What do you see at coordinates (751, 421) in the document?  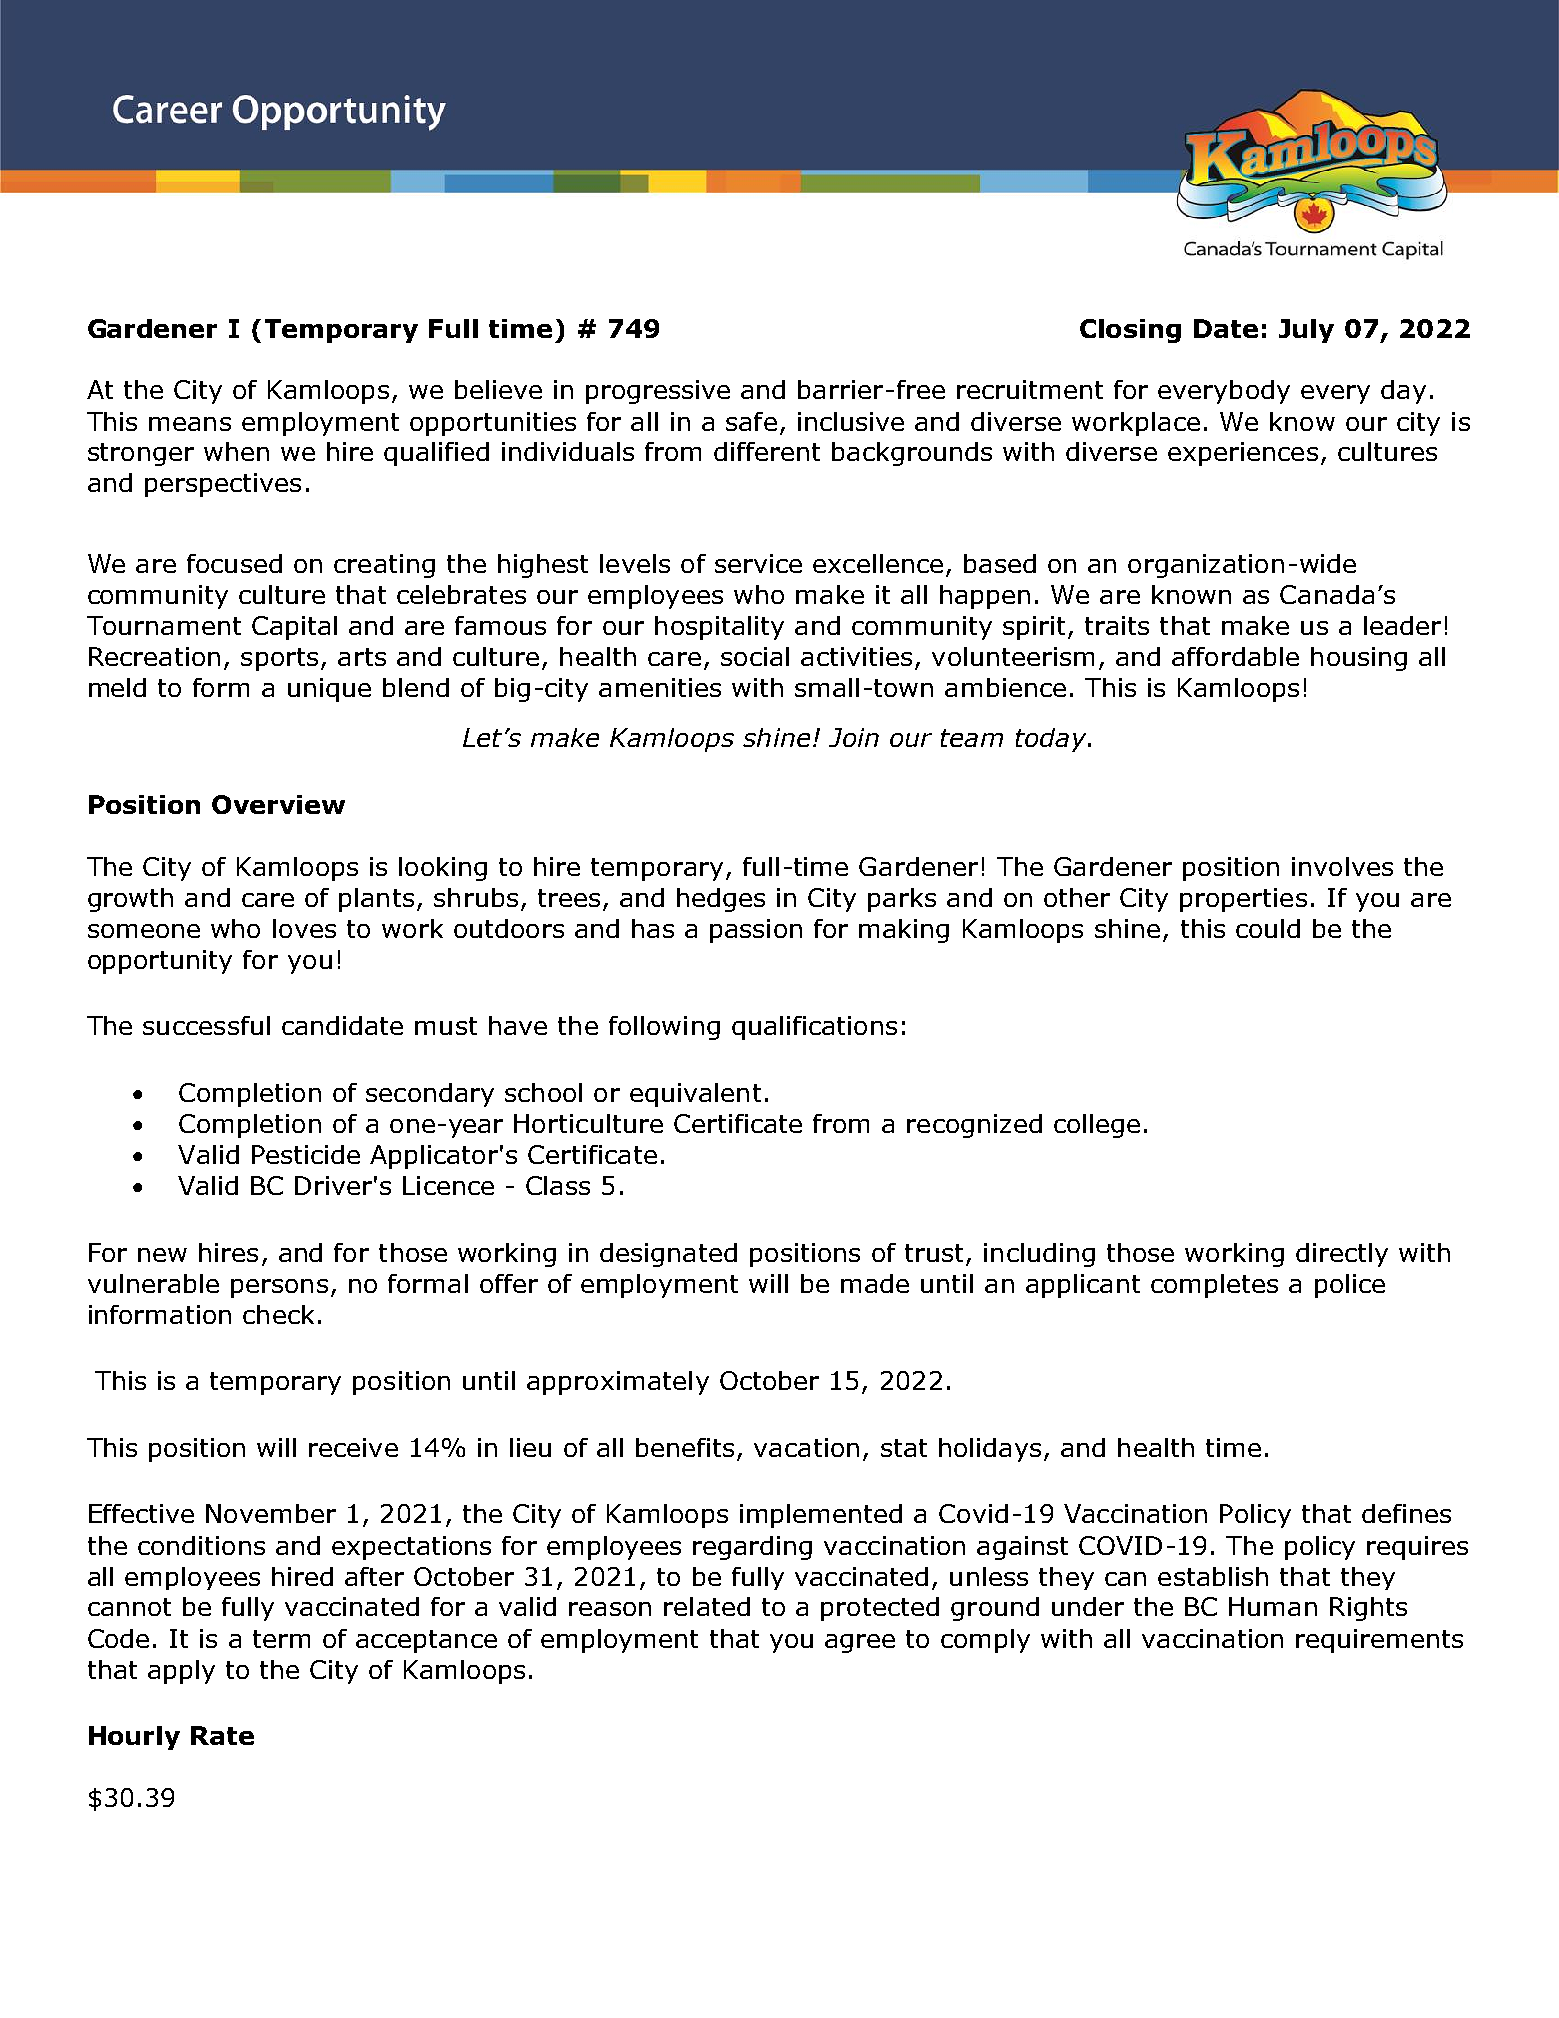 I see `safe` at bounding box center [751, 421].
